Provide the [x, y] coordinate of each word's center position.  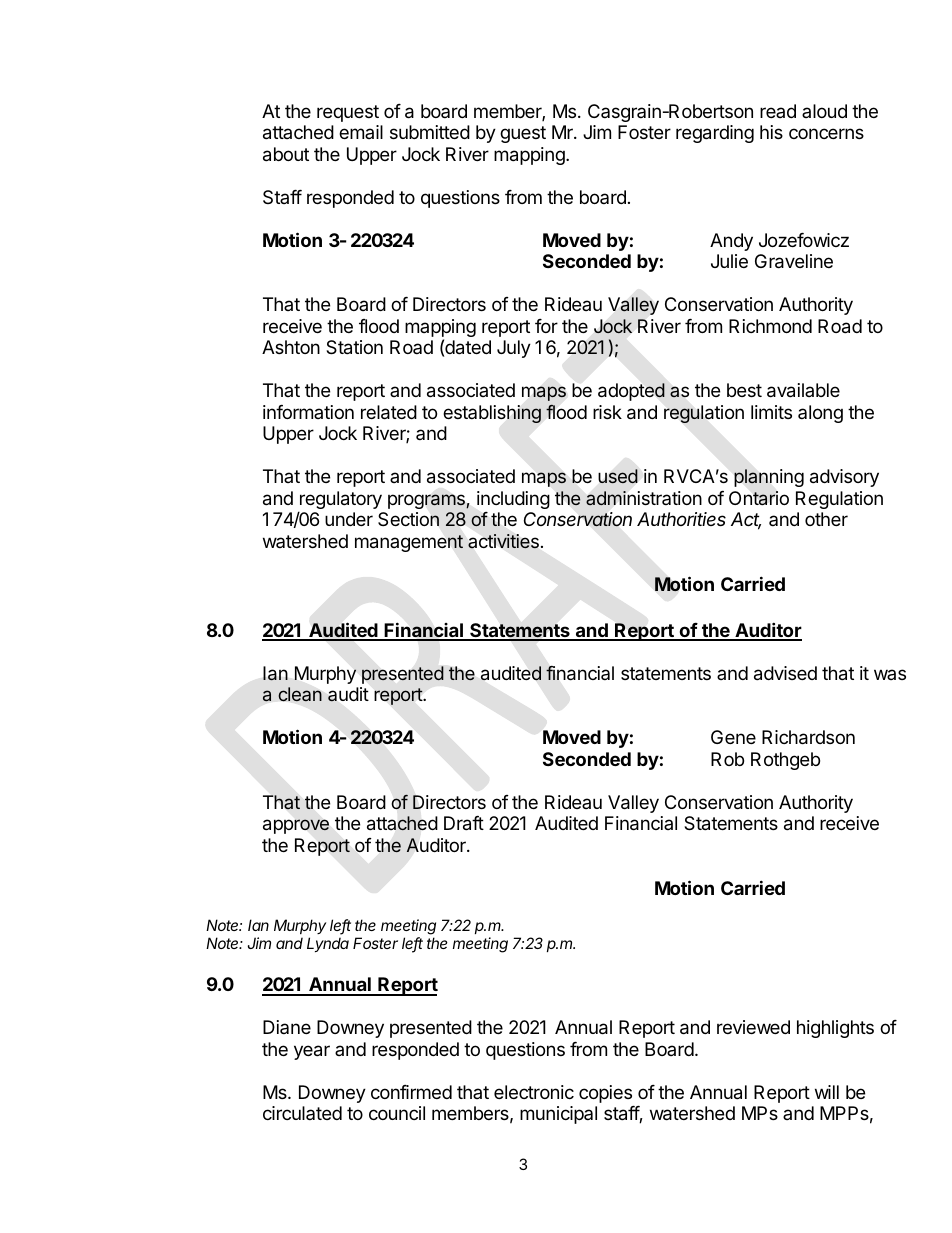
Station [354, 347]
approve [296, 826]
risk [607, 412]
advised [785, 673]
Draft [464, 823]
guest [523, 134]
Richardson [808, 737]
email [361, 132]
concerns [826, 133]
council [397, 1113]
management [409, 543]
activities [503, 541]
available [803, 390]
